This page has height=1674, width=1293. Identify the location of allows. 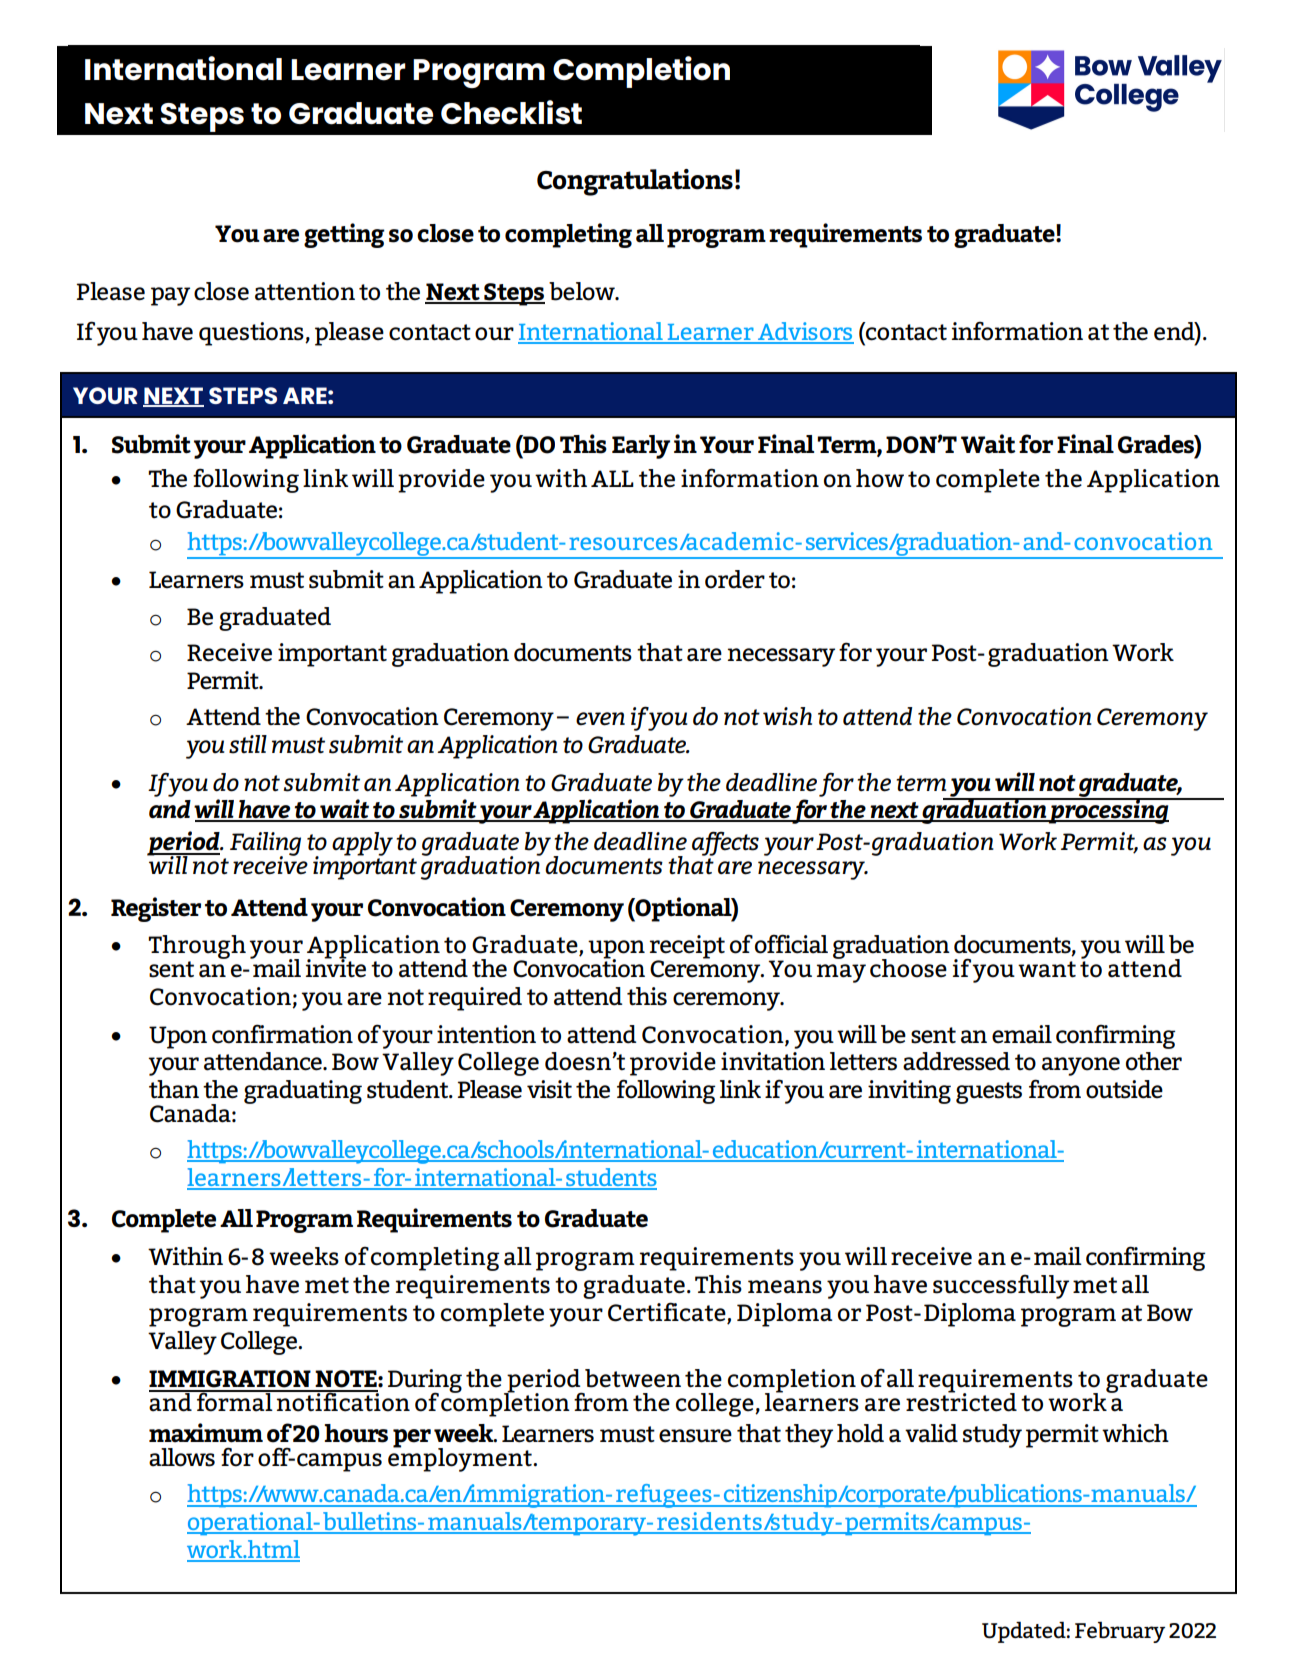
(182, 1457).
